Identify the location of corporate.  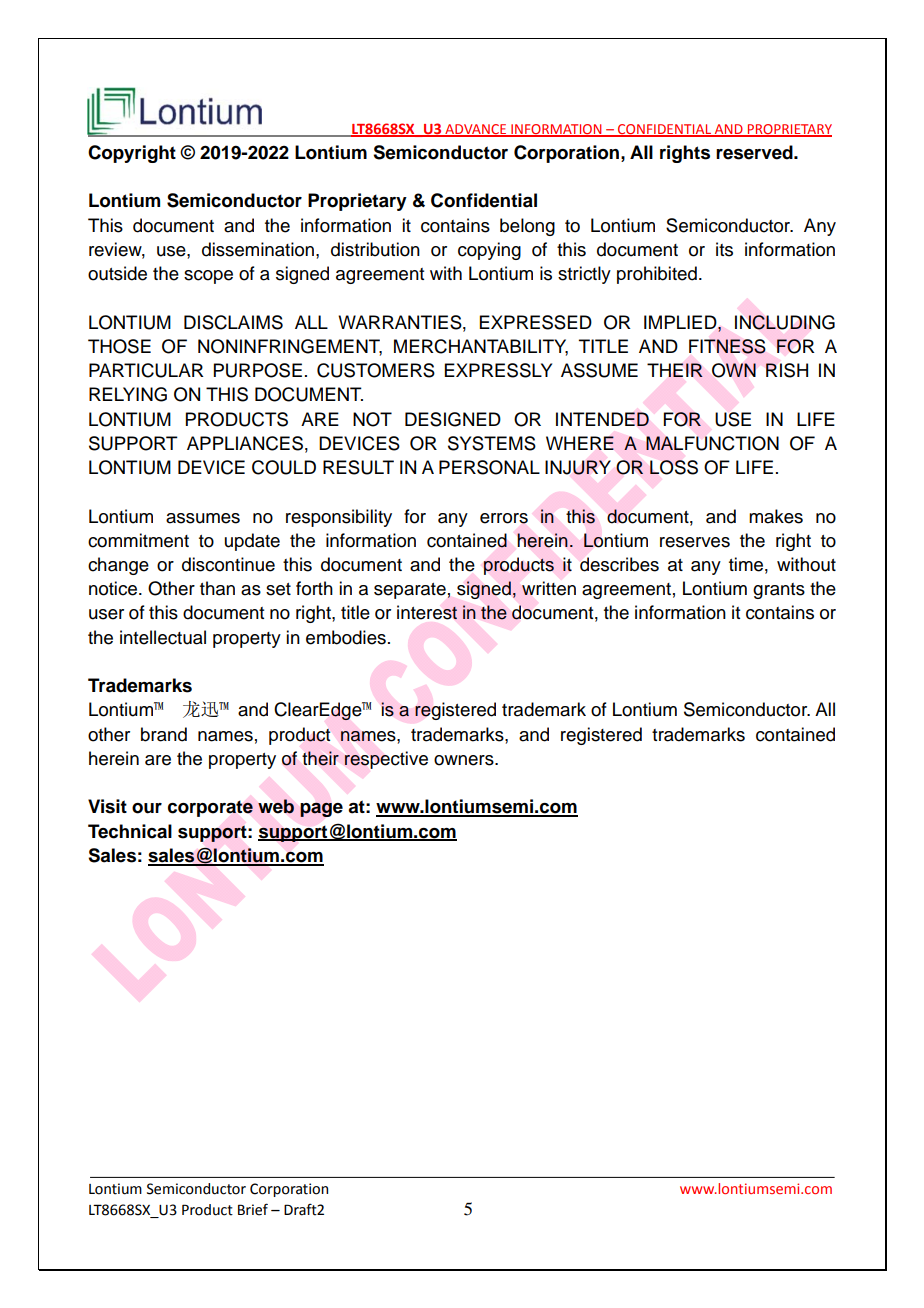
(210, 808).
